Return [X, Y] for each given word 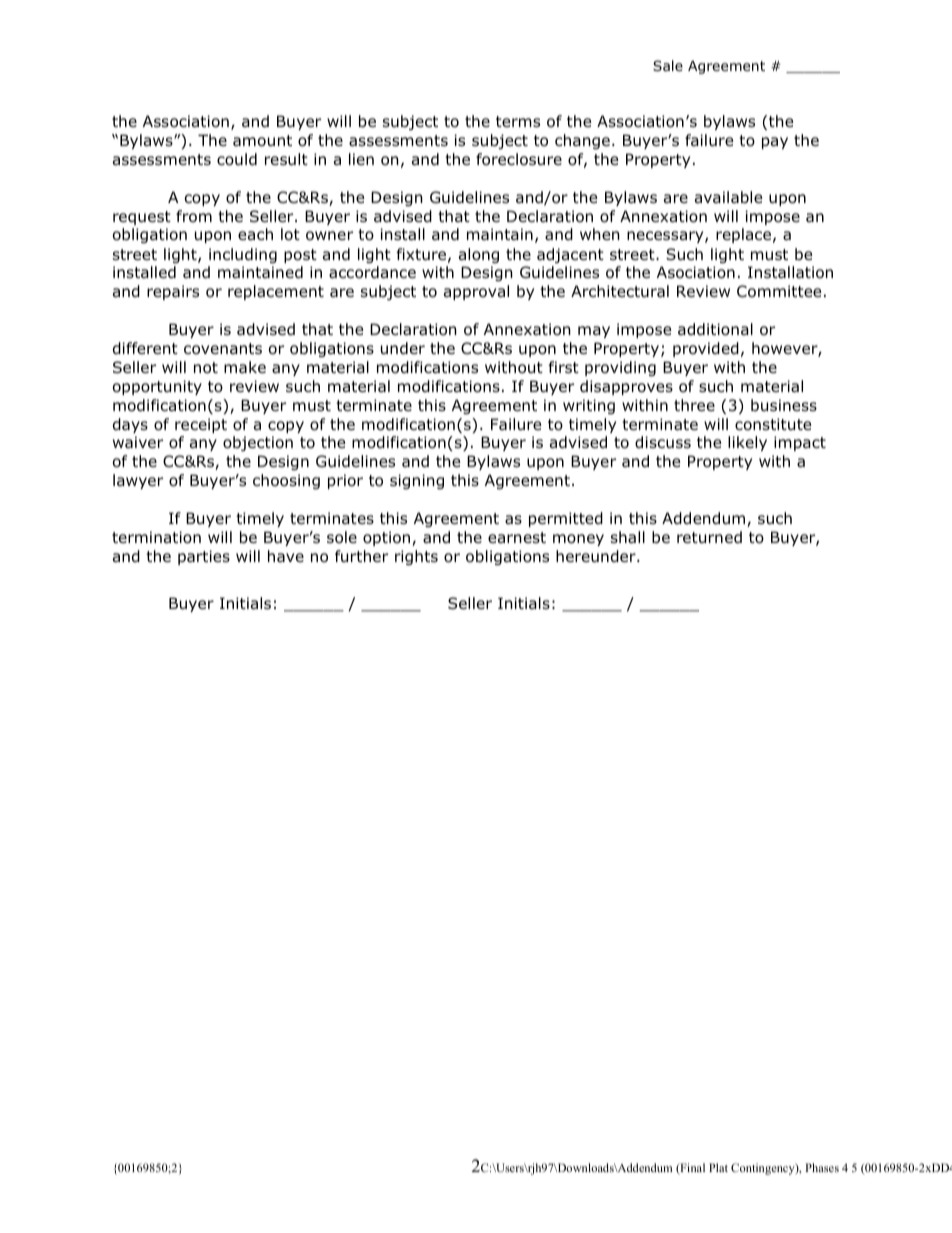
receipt [201, 425]
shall [628, 537]
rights [416, 557]
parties [204, 557]
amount [262, 141]
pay [775, 143]
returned [709, 537]
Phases [822, 1167]
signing [417, 481]
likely [747, 443]
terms [518, 121]
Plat [718, 1167]
